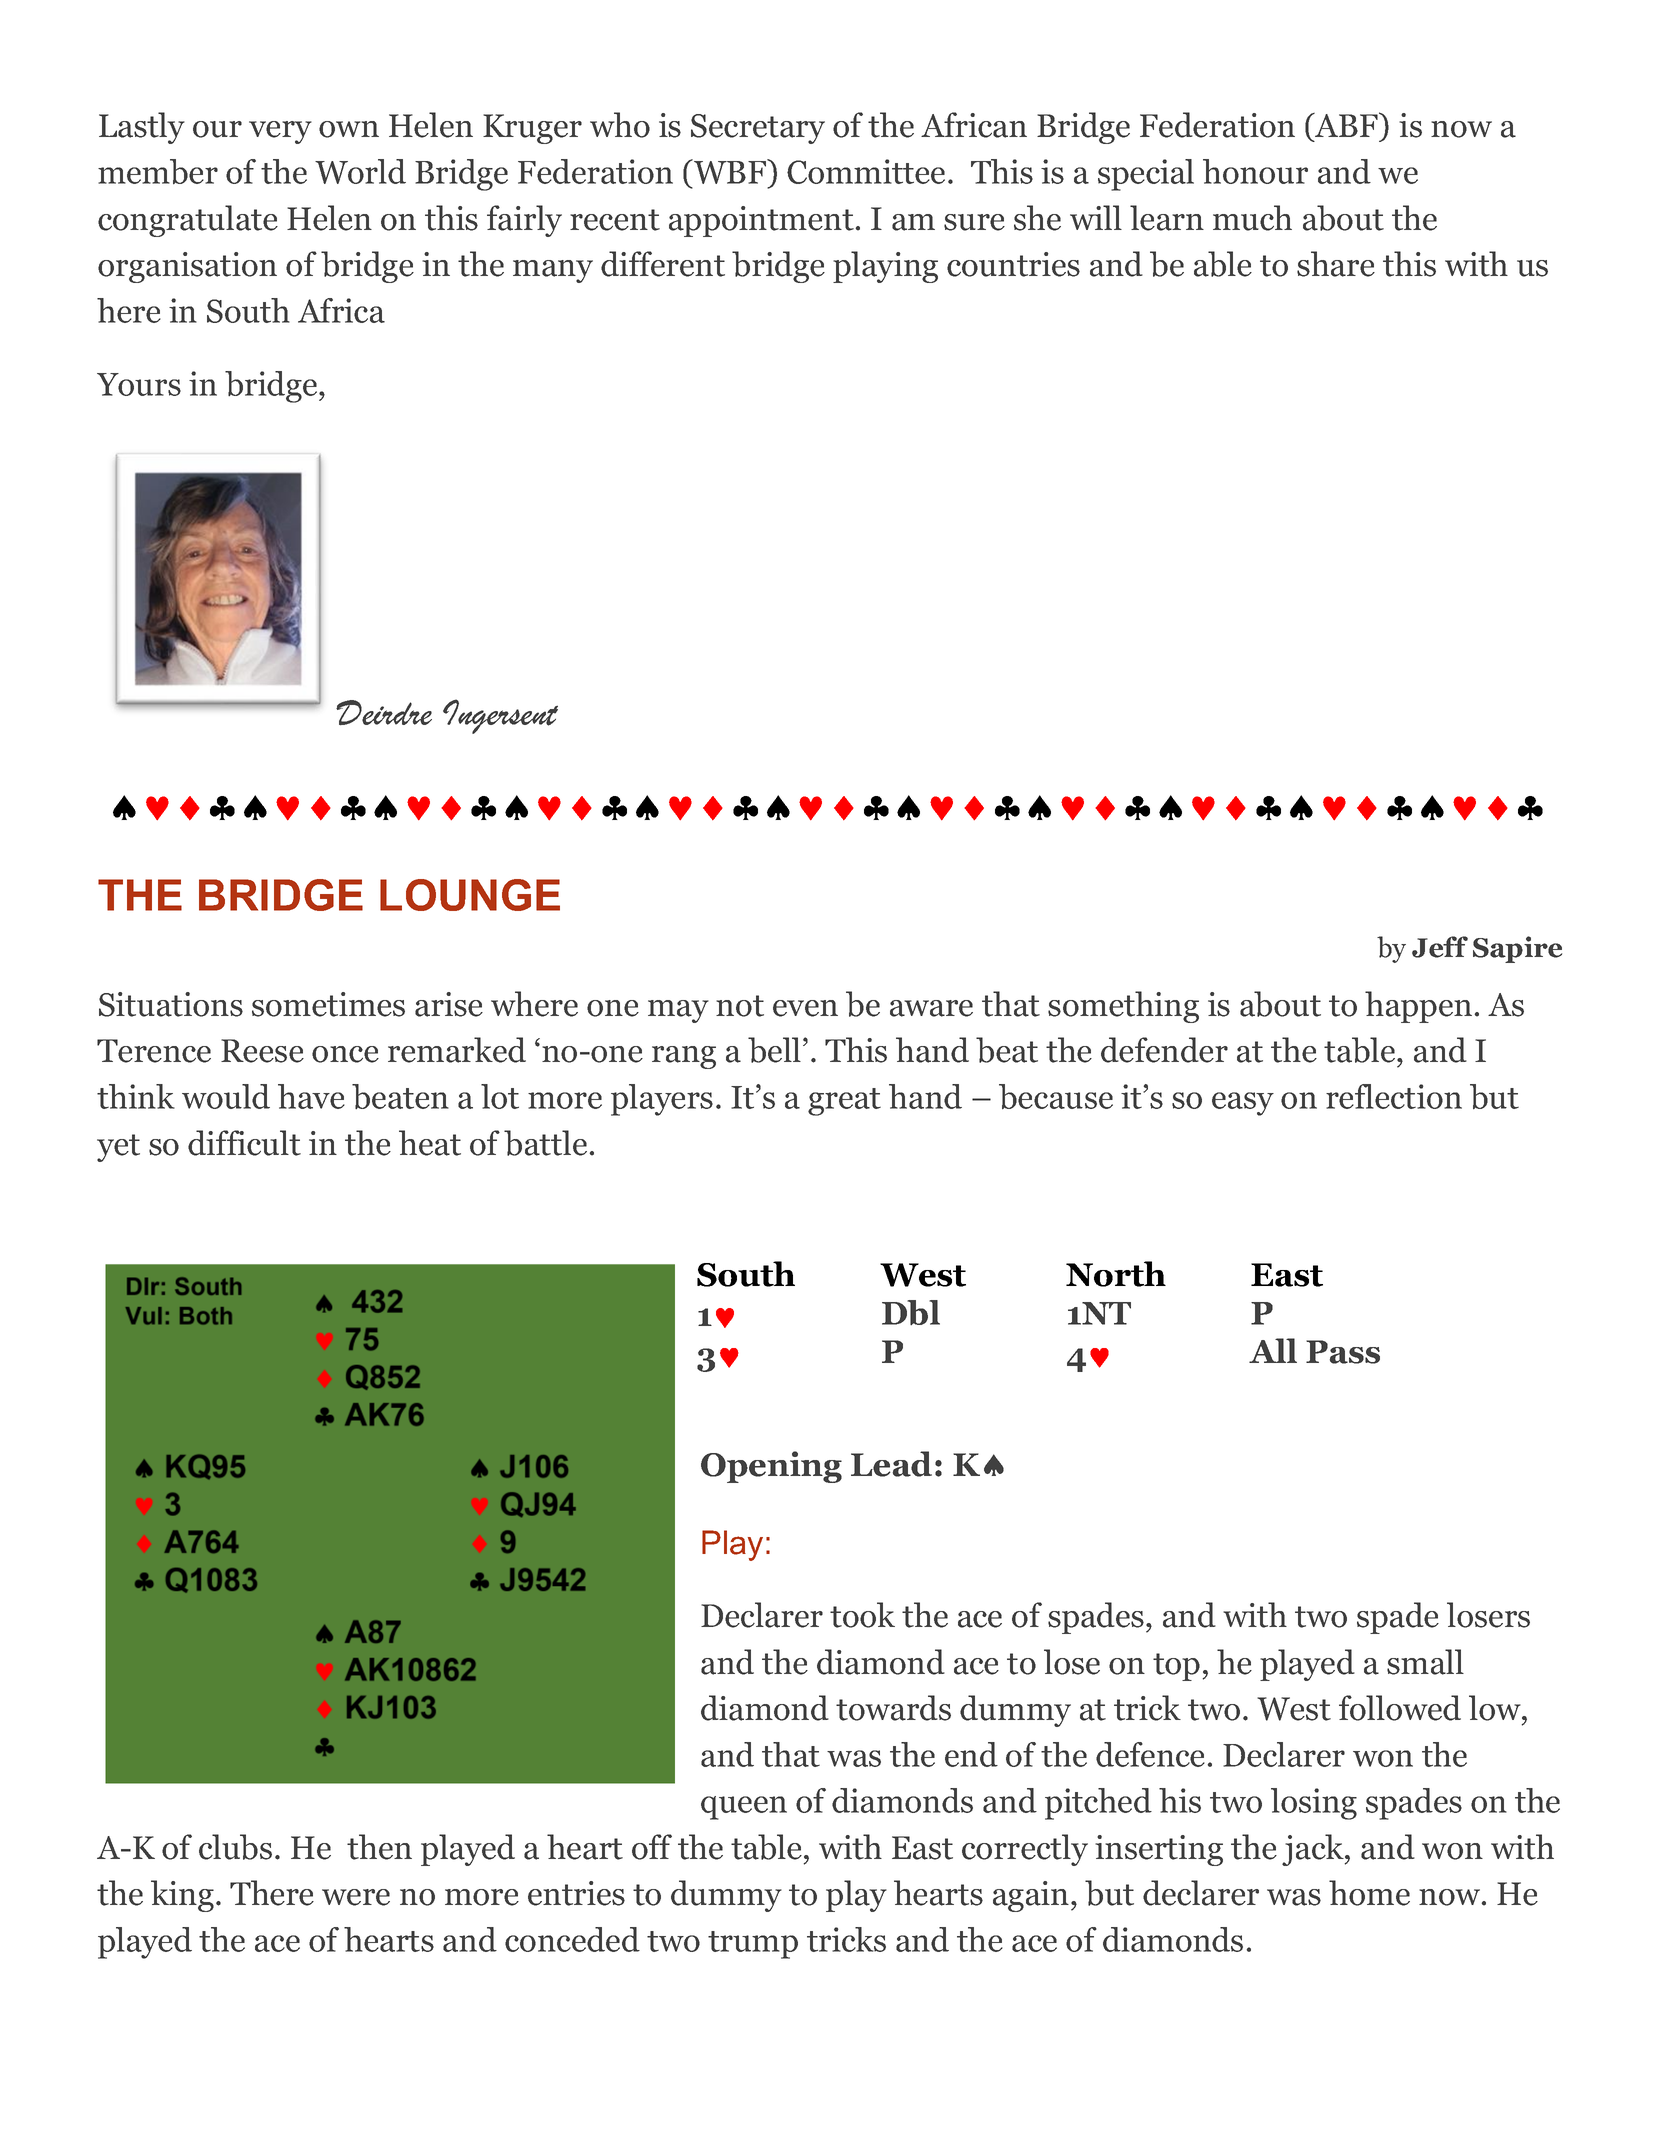 Image resolution: width=1661 pixels, height=2150 pixels. Describe the element at coordinates (753, 1945) in the page. I see `trump` at that location.
